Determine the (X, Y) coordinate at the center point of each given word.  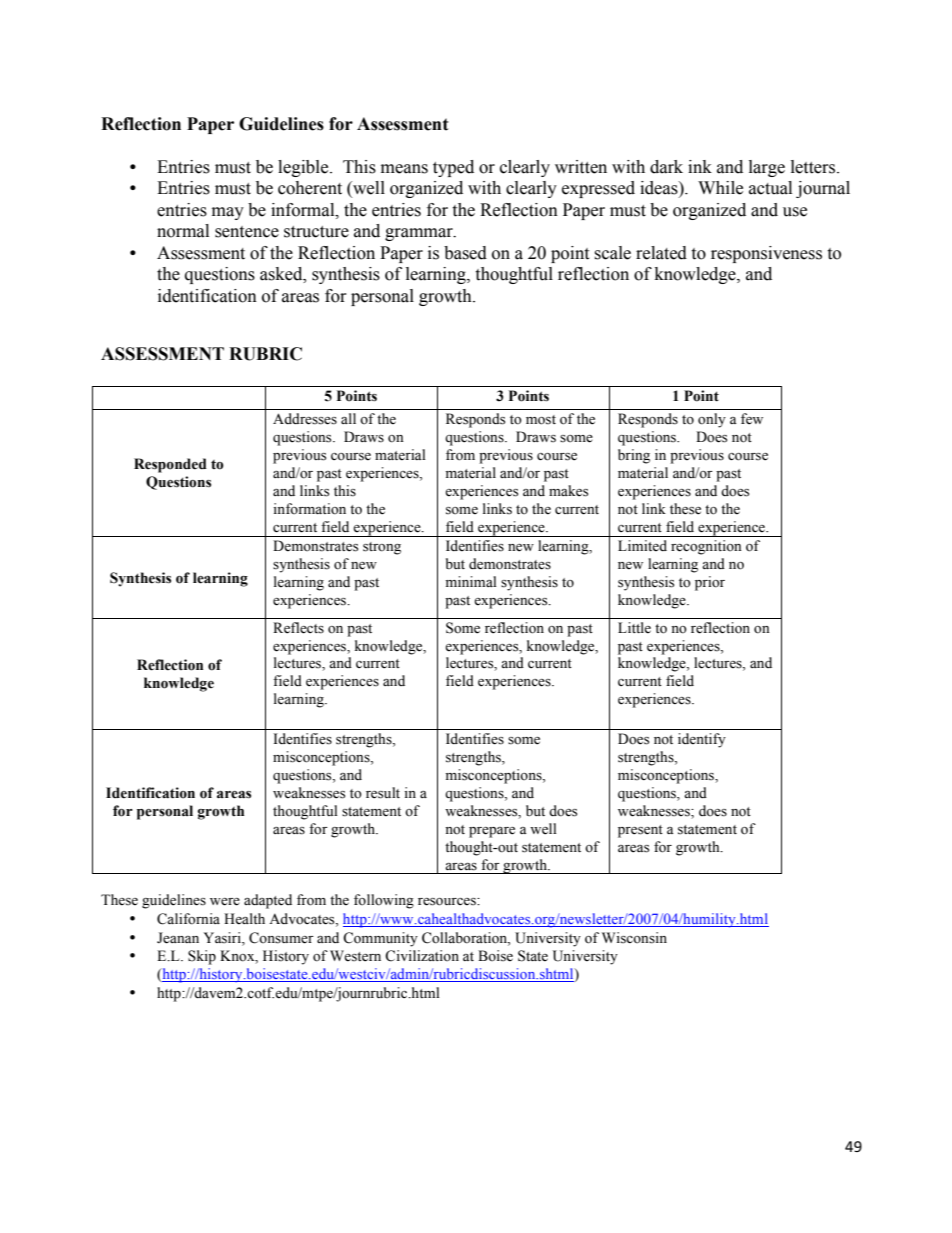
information (309, 509)
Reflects (298, 628)
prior (710, 583)
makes (568, 491)
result (383, 793)
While (720, 188)
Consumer (281, 938)
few (752, 419)
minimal (471, 581)
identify (702, 740)
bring (634, 456)
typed (453, 168)
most (541, 420)
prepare (492, 832)
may (228, 213)
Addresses (305, 419)
